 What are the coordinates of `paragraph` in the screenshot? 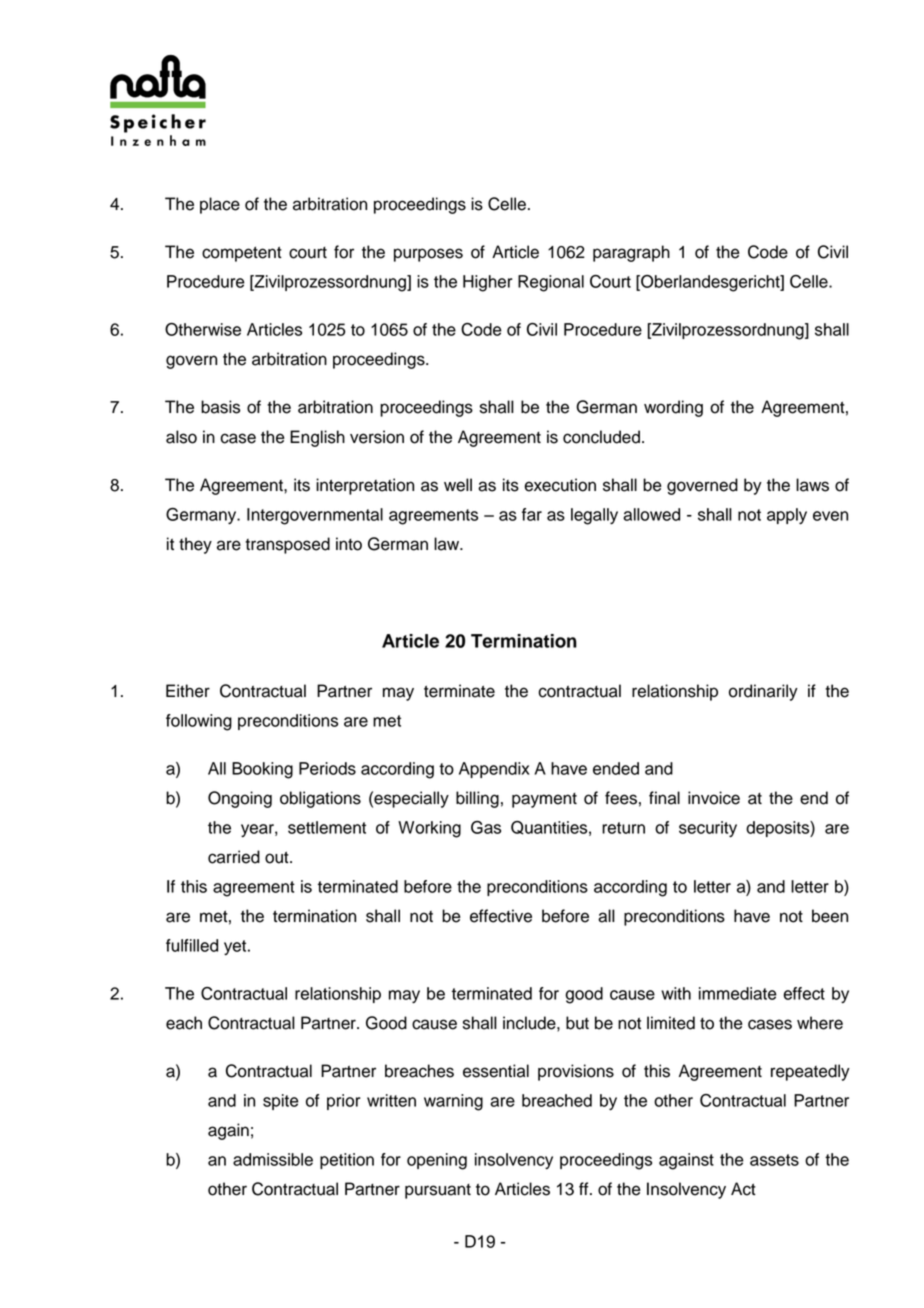 It's located at (631, 253).
